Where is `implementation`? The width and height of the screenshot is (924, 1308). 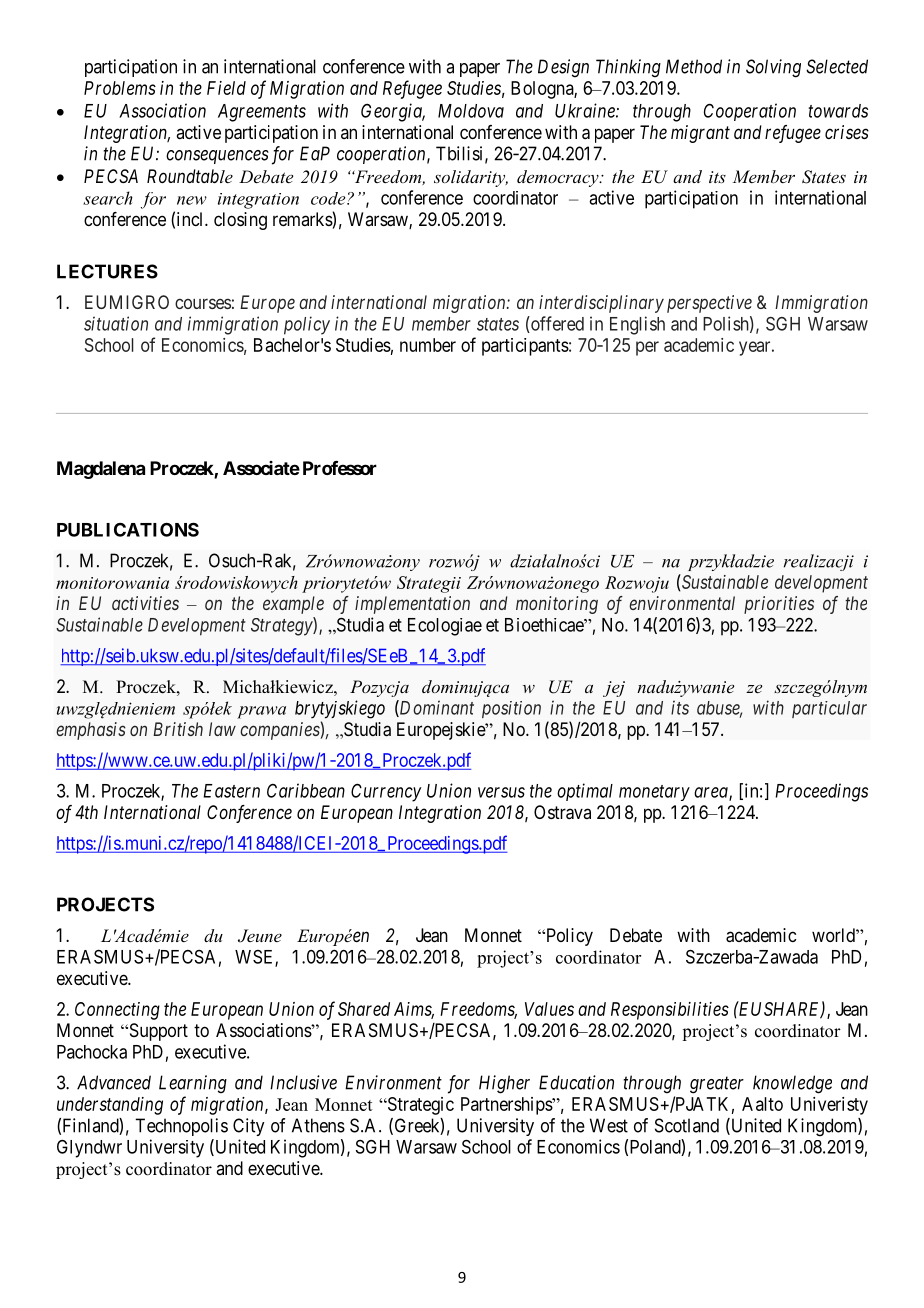
implementation is located at coordinates (412, 605).
